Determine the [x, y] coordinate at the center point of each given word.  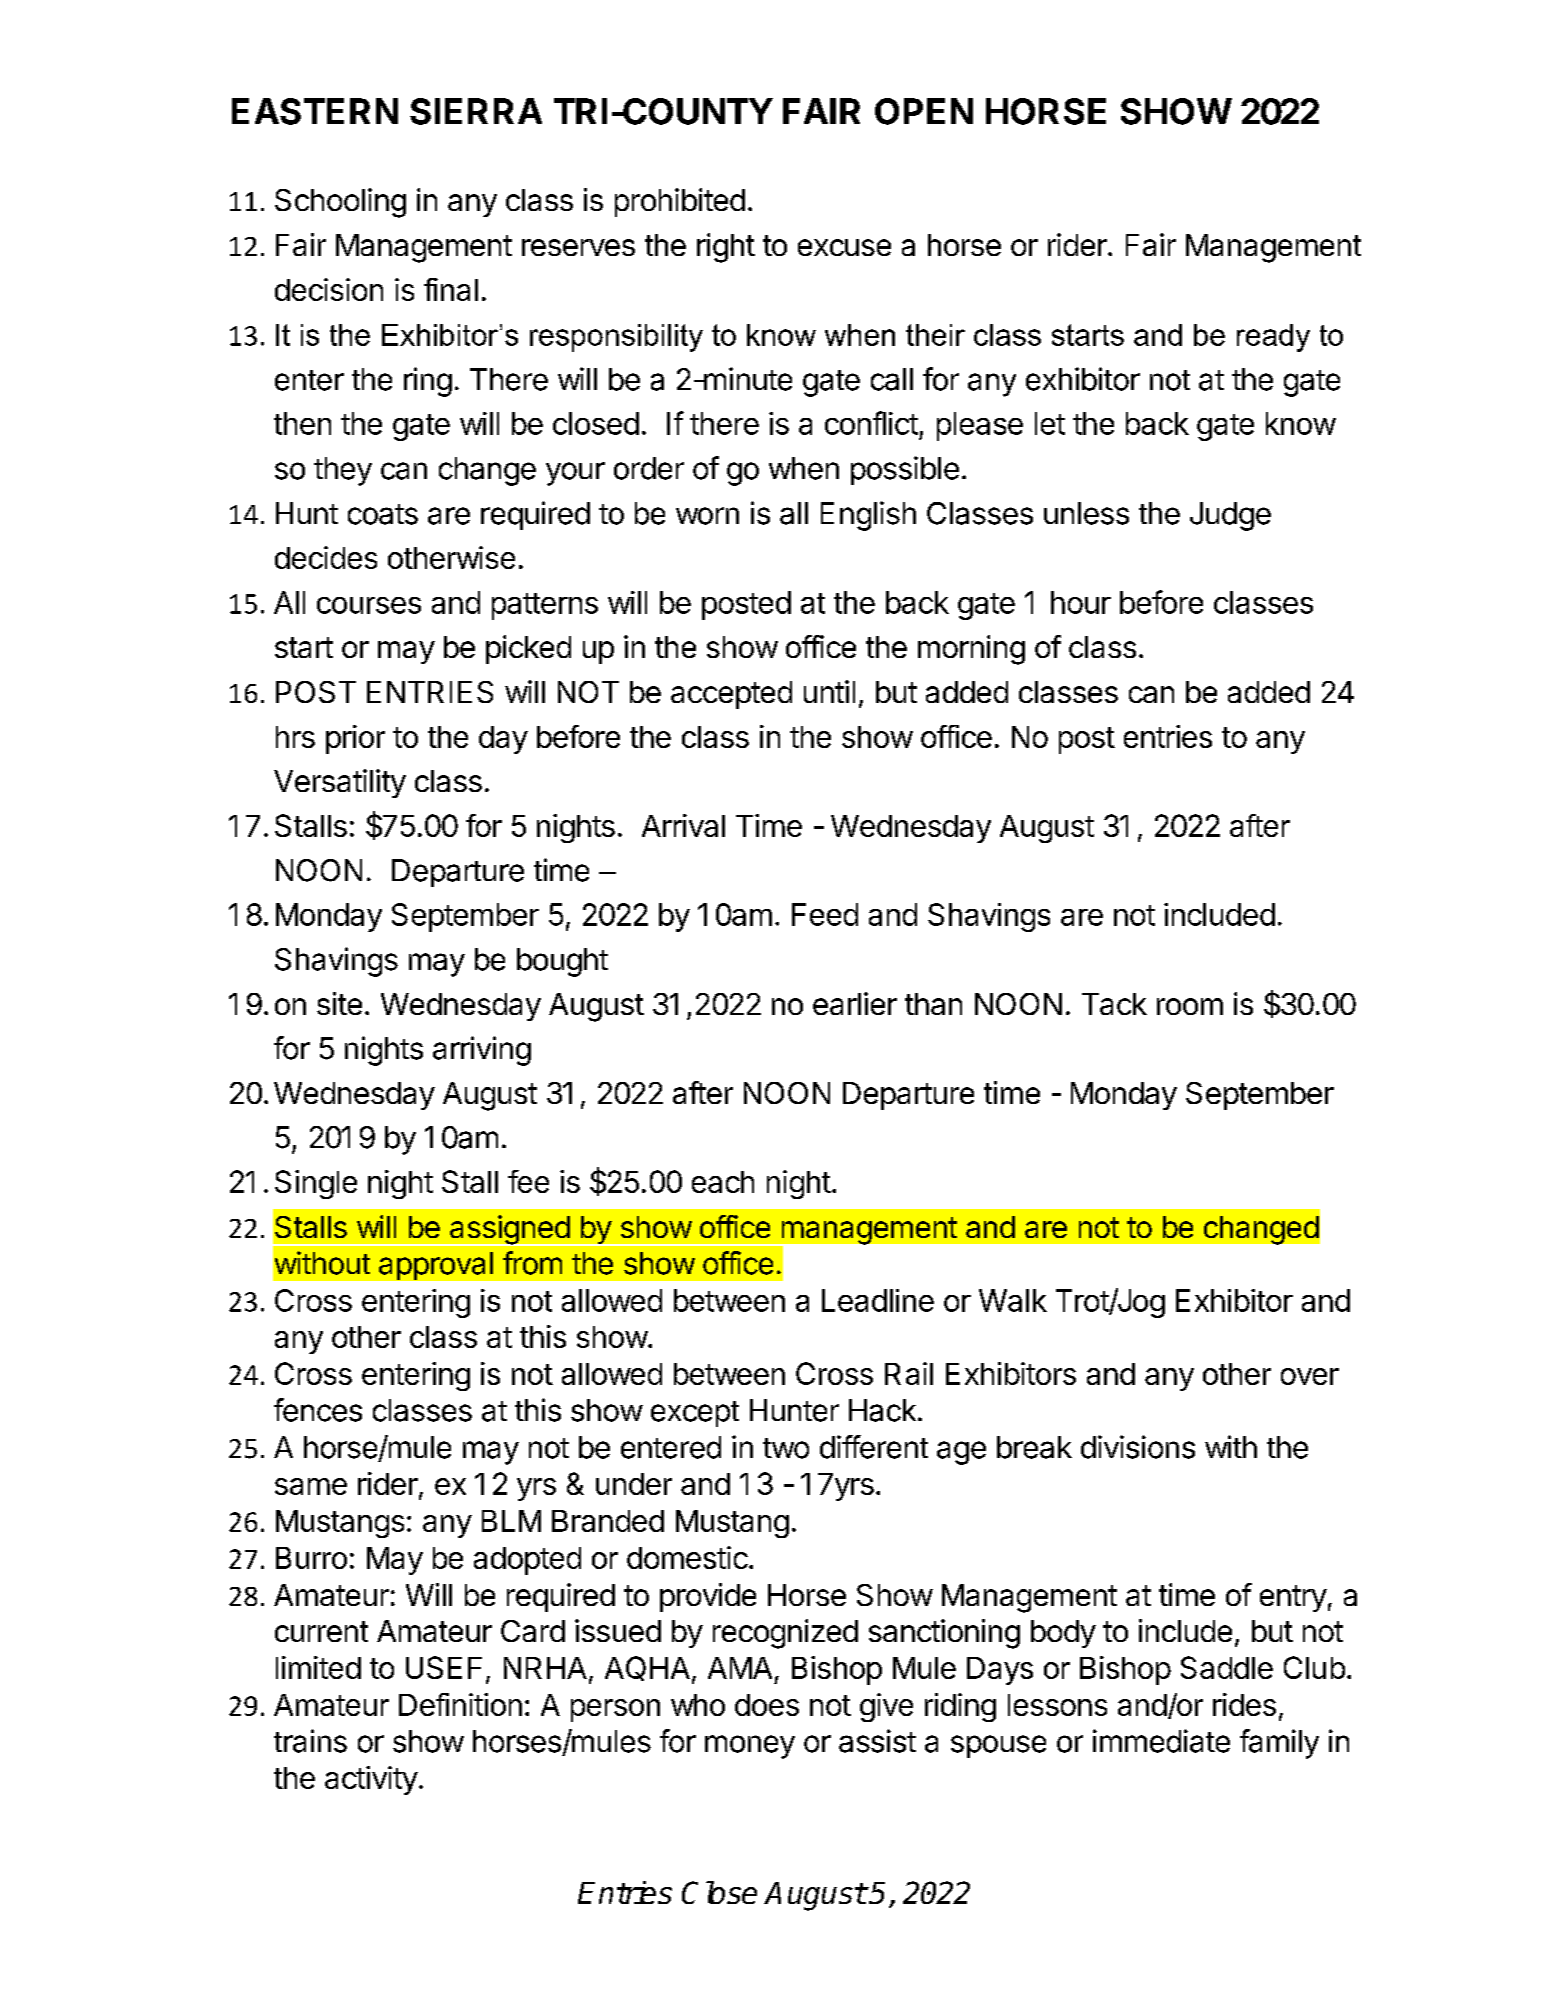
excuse [844, 247]
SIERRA [476, 111]
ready [1273, 338]
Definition [460, 1704]
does [767, 1705]
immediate [1161, 1741]
